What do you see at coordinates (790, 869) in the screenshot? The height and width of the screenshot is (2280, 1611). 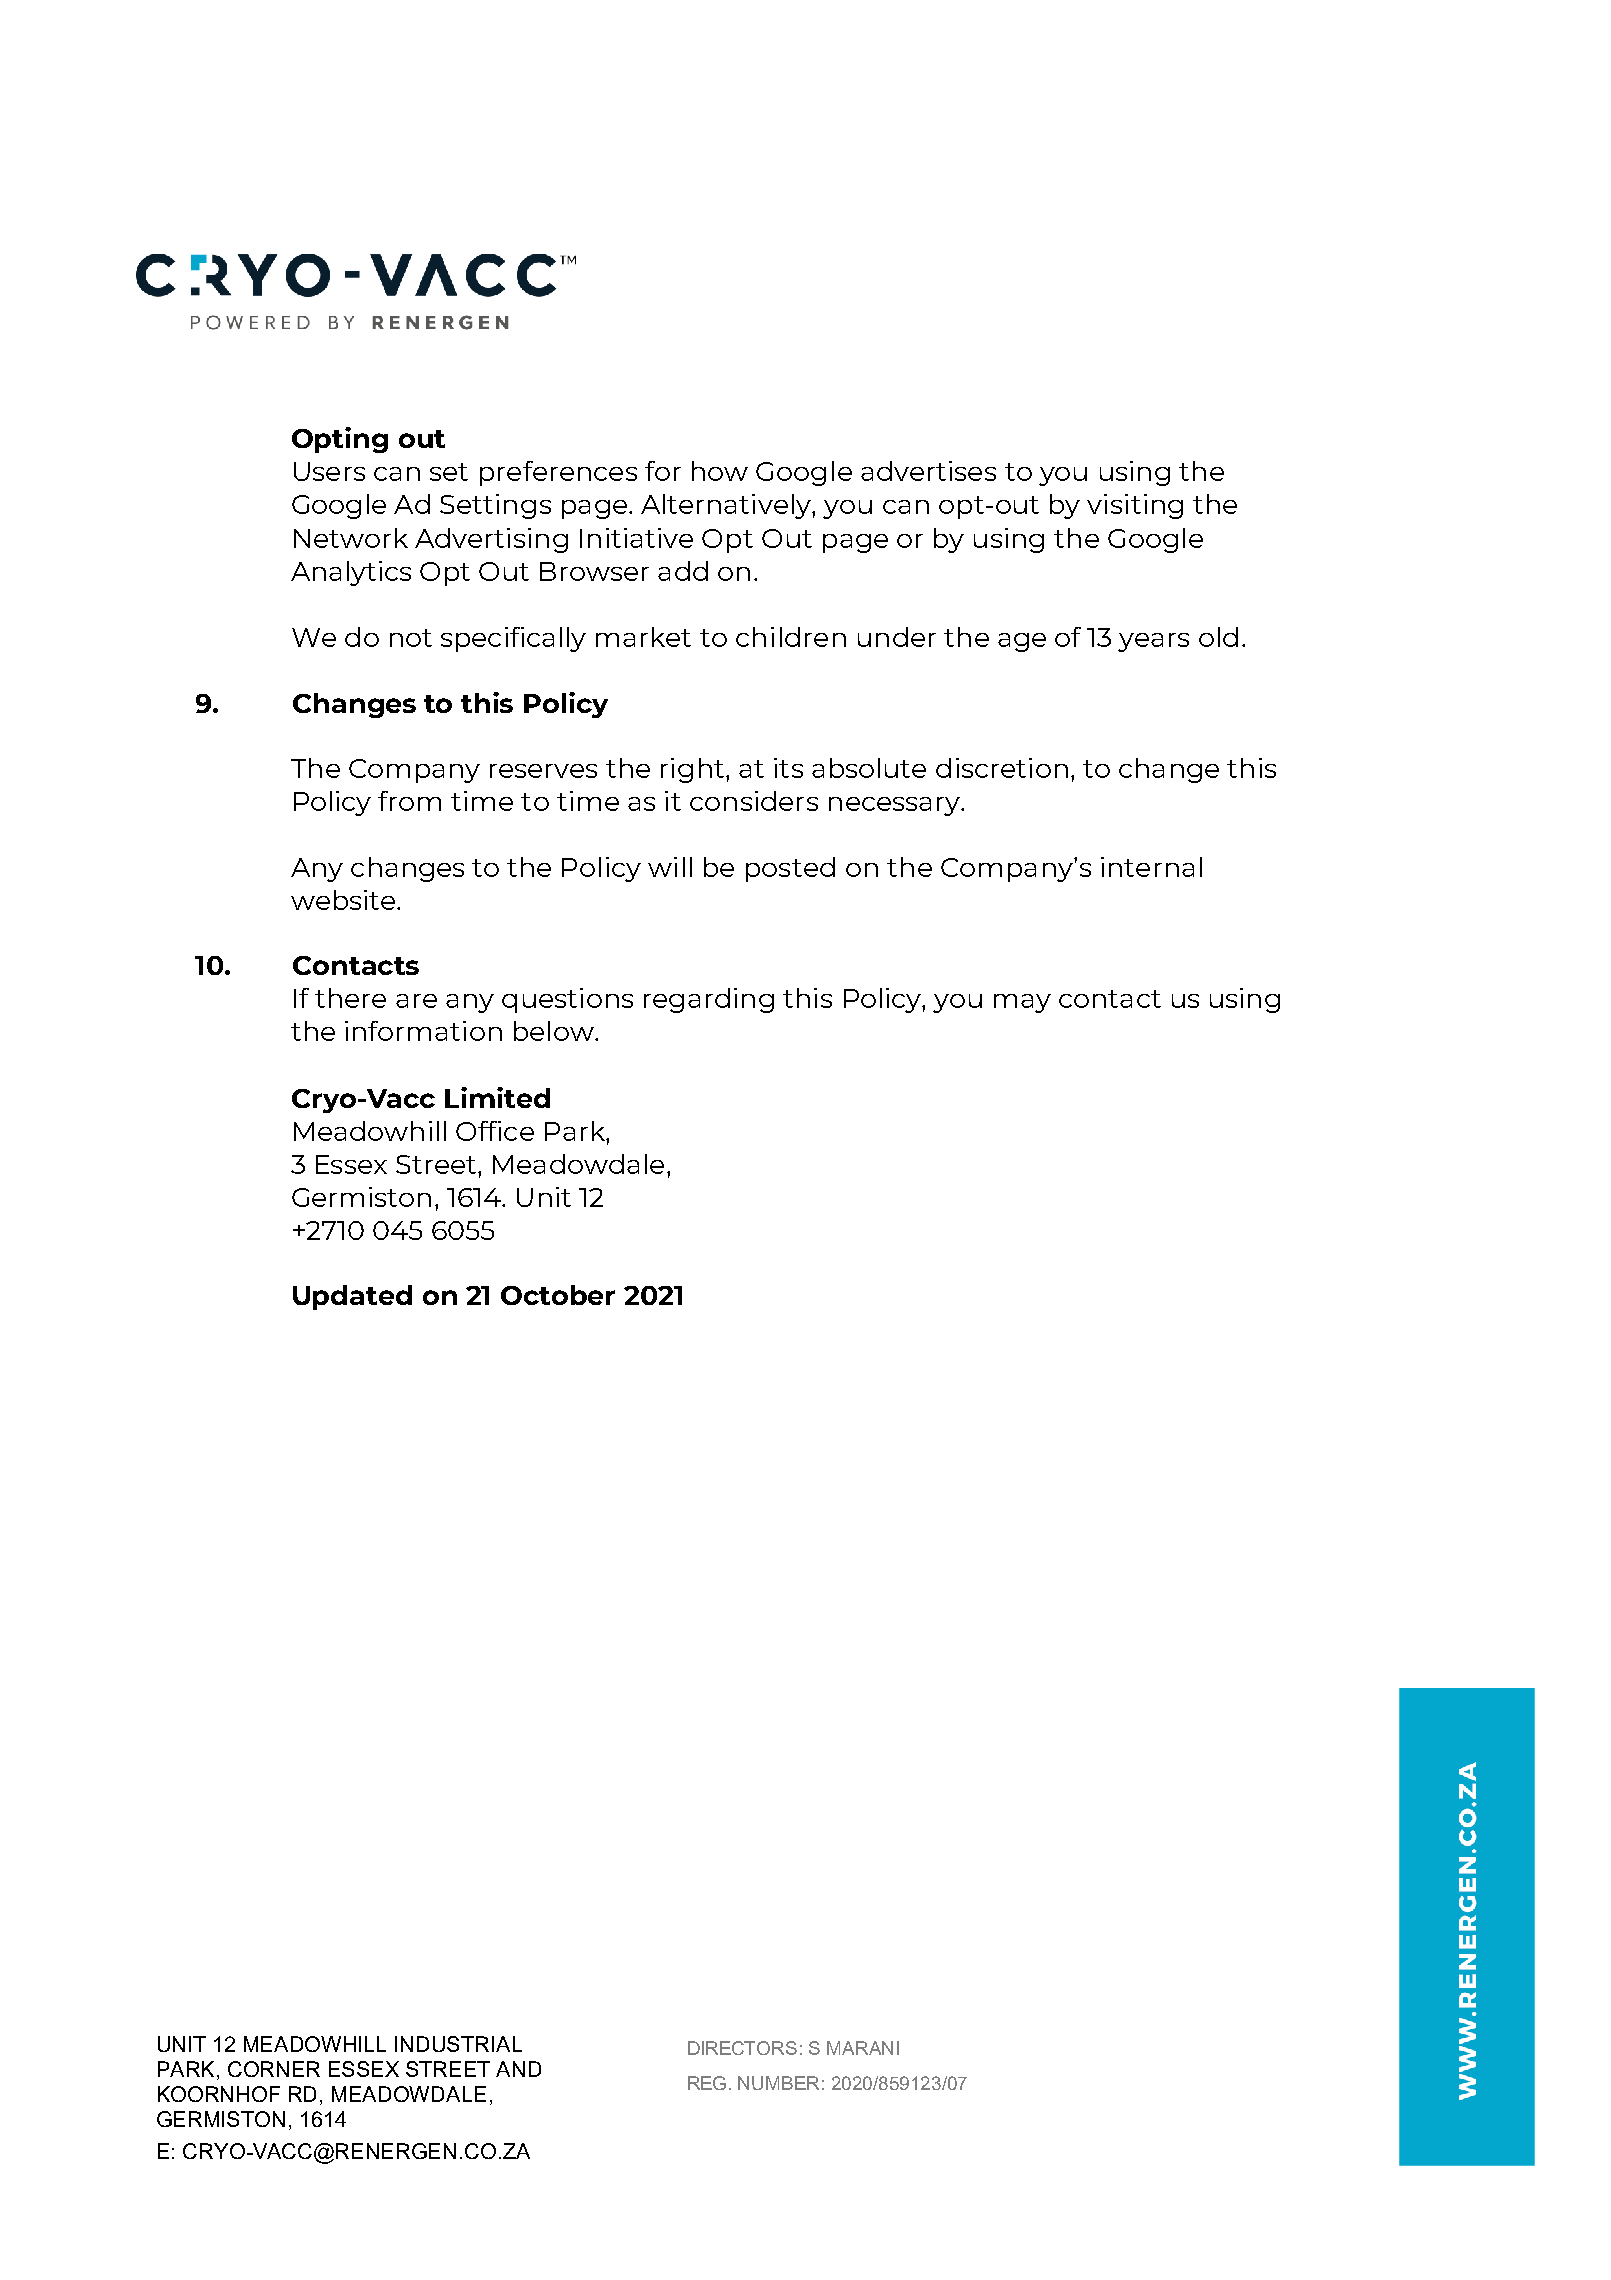 I see `posted` at bounding box center [790, 869].
